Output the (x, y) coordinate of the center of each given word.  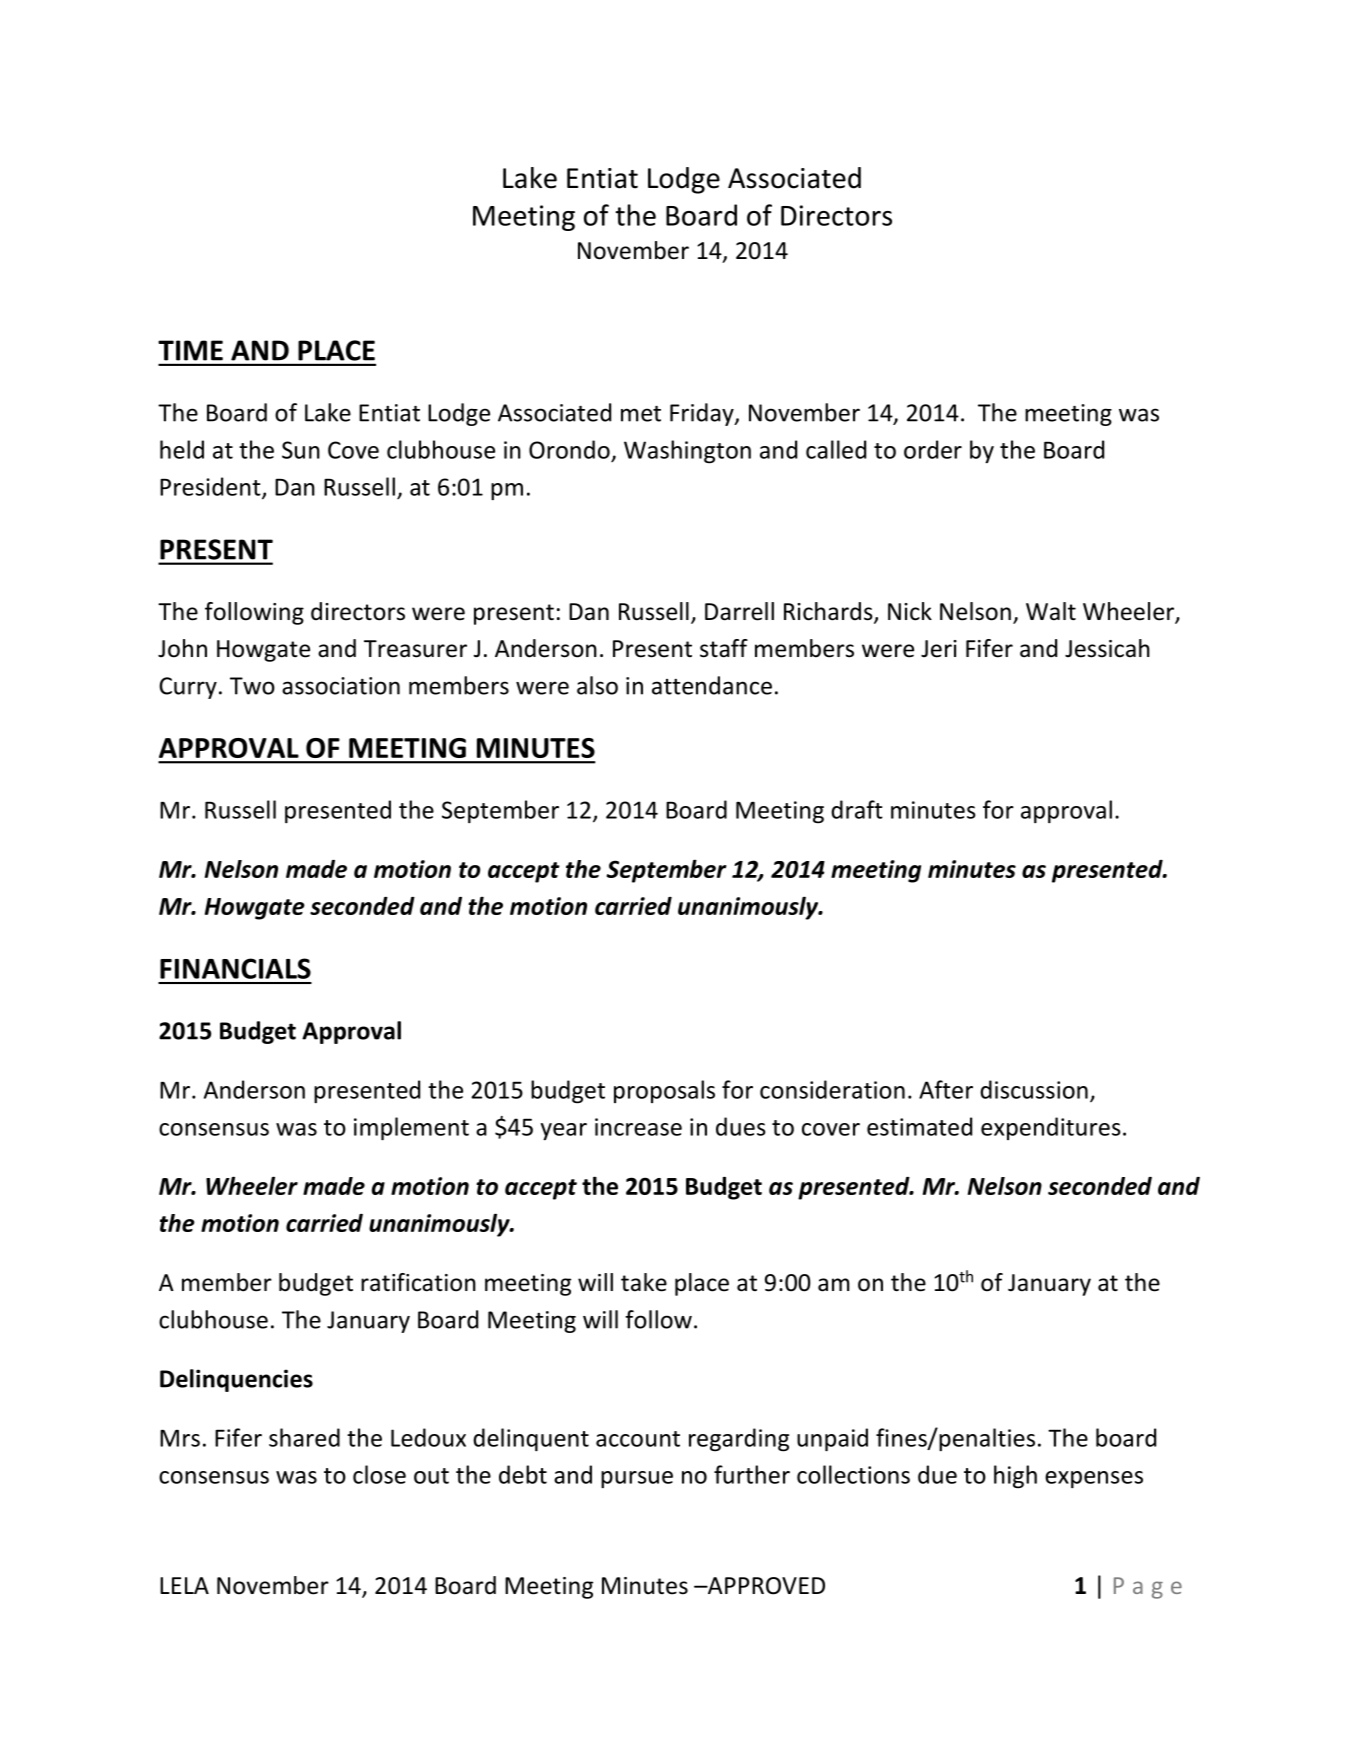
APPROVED (765, 1586)
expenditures (1051, 1128)
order (933, 449)
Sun (301, 450)
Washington (687, 452)
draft (857, 809)
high (1015, 1477)
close (379, 1474)
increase (638, 1127)
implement (411, 1128)
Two (252, 686)
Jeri (939, 649)
